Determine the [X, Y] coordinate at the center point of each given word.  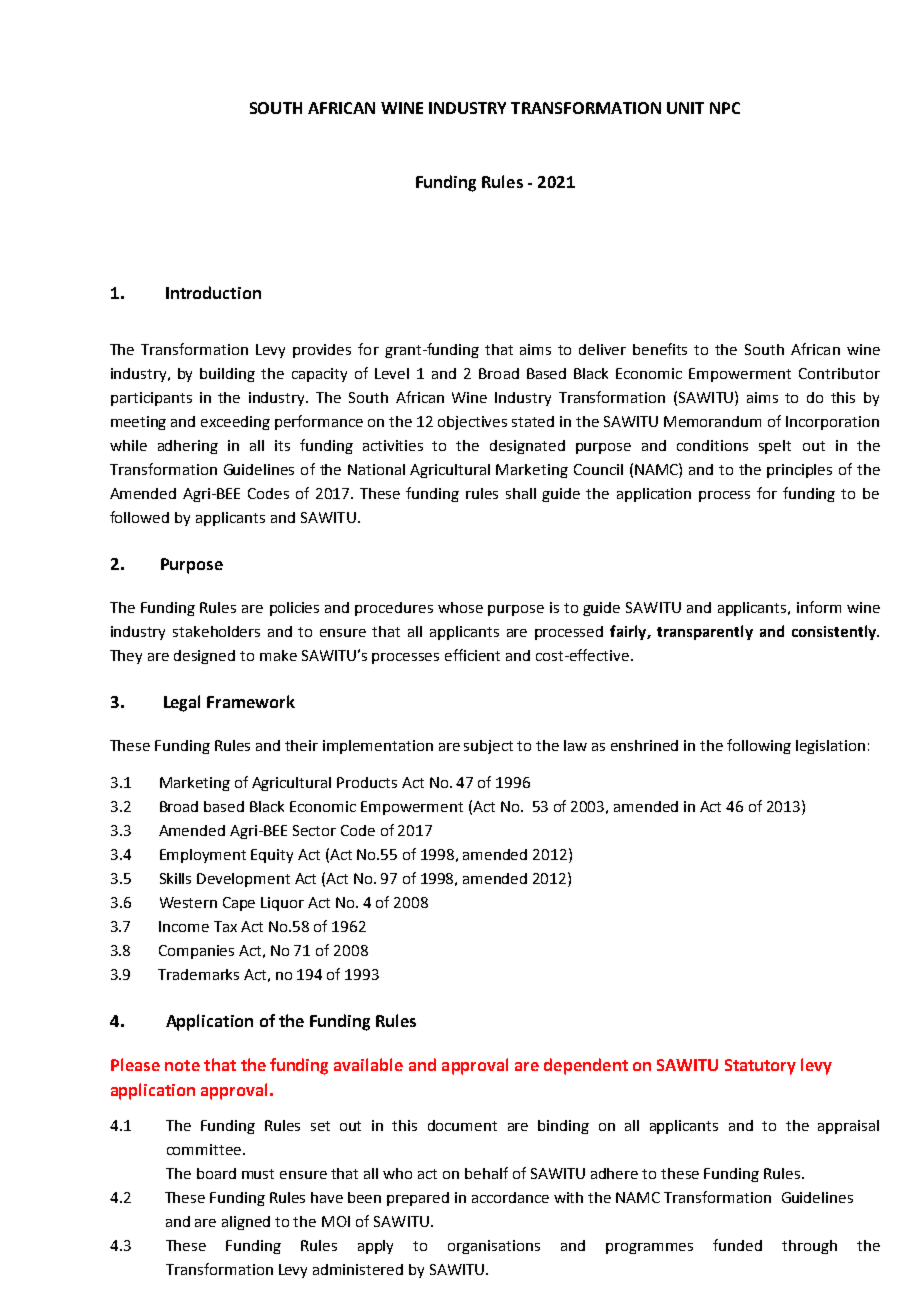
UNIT [685, 108]
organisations [494, 1247]
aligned [246, 1223]
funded [737, 1245]
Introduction [213, 292]
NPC [725, 108]
